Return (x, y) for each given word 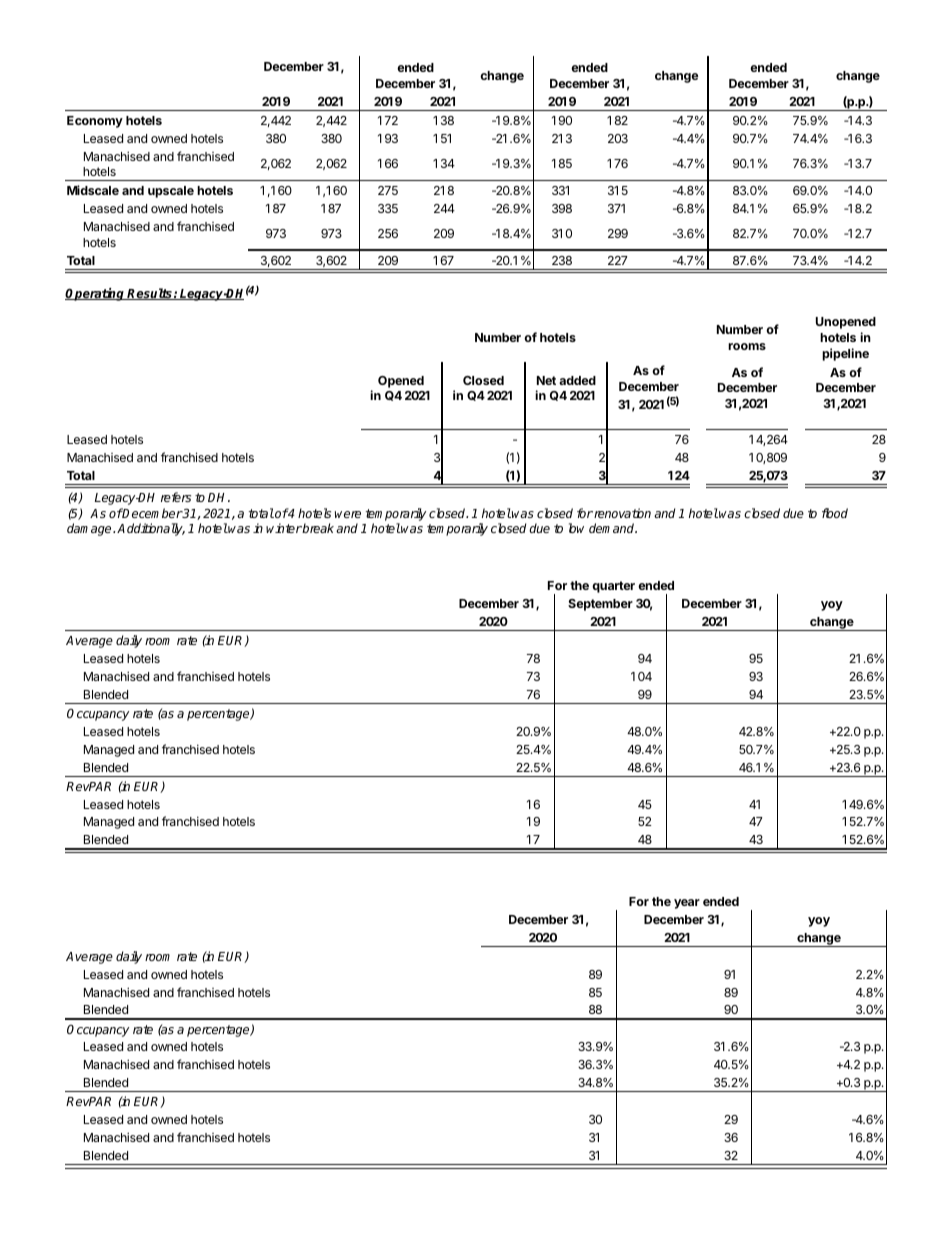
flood (835, 513)
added (577, 380)
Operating (96, 294)
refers (176, 497)
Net (546, 380)
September (600, 605)
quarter (613, 587)
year (687, 904)
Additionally (151, 529)
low (576, 528)
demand (613, 528)
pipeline (845, 354)
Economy (95, 122)
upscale (171, 192)
